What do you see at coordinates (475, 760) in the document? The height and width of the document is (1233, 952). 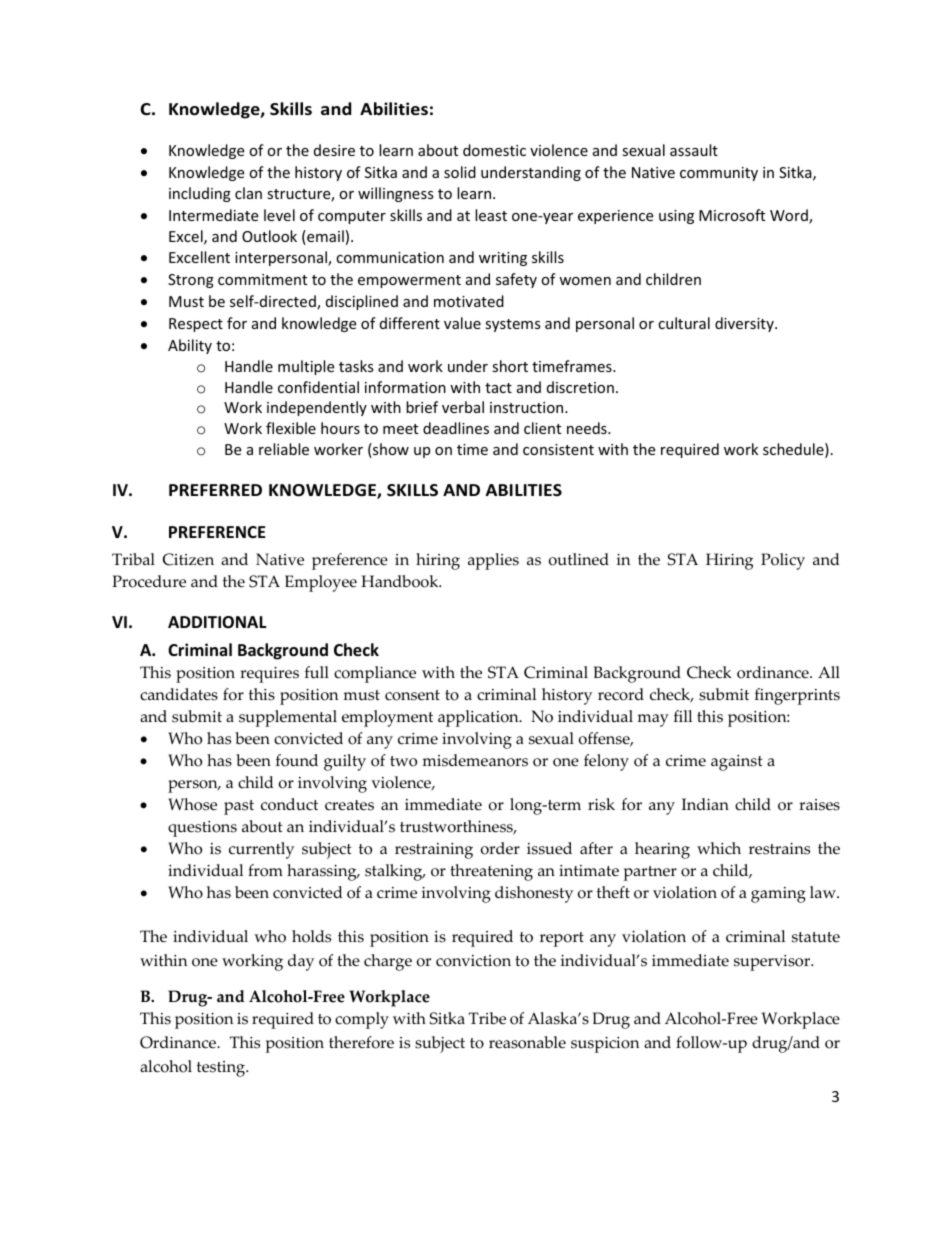 I see `misdemeanors` at bounding box center [475, 760].
